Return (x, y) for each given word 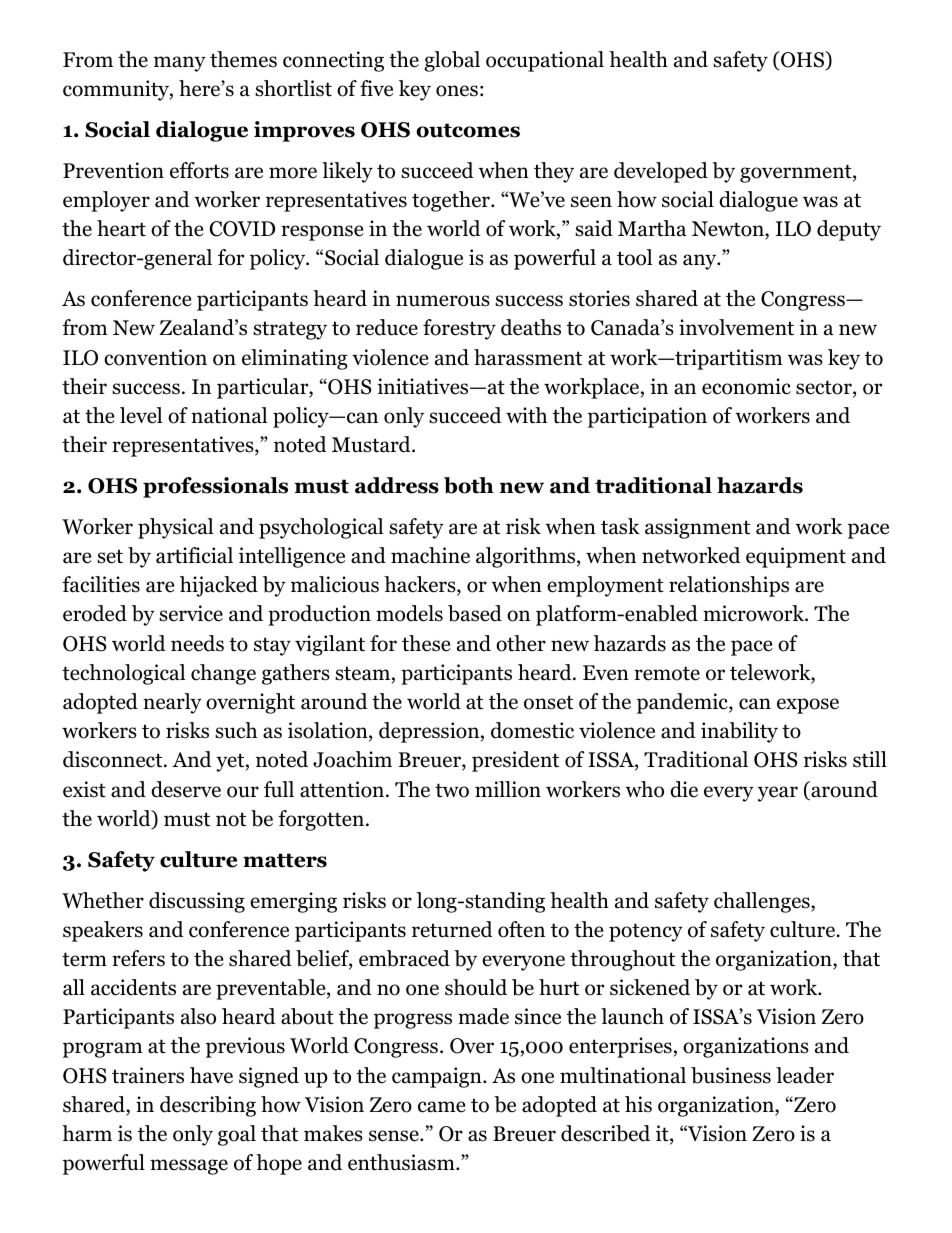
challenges (763, 902)
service (191, 613)
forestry (459, 329)
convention (155, 357)
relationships (729, 586)
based (475, 613)
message (189, 1167)
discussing (197, 902)
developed (661, 172)
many (180, 64)
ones (457, 91)
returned (452, 929)
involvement (736, 327)
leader (805, 1075)
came (442, 1107)
